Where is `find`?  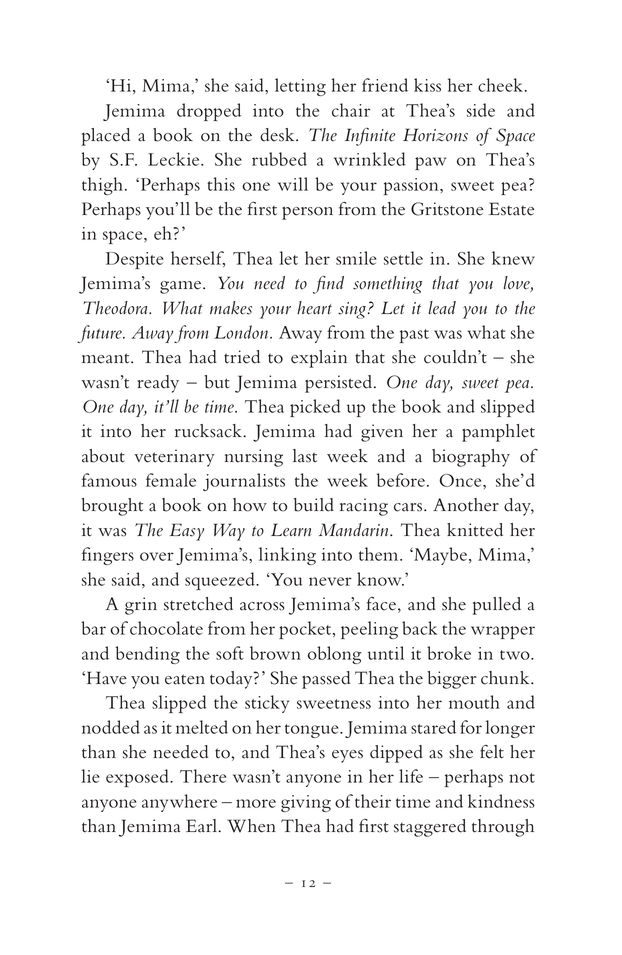 find is located at coordinates (328, 284).
